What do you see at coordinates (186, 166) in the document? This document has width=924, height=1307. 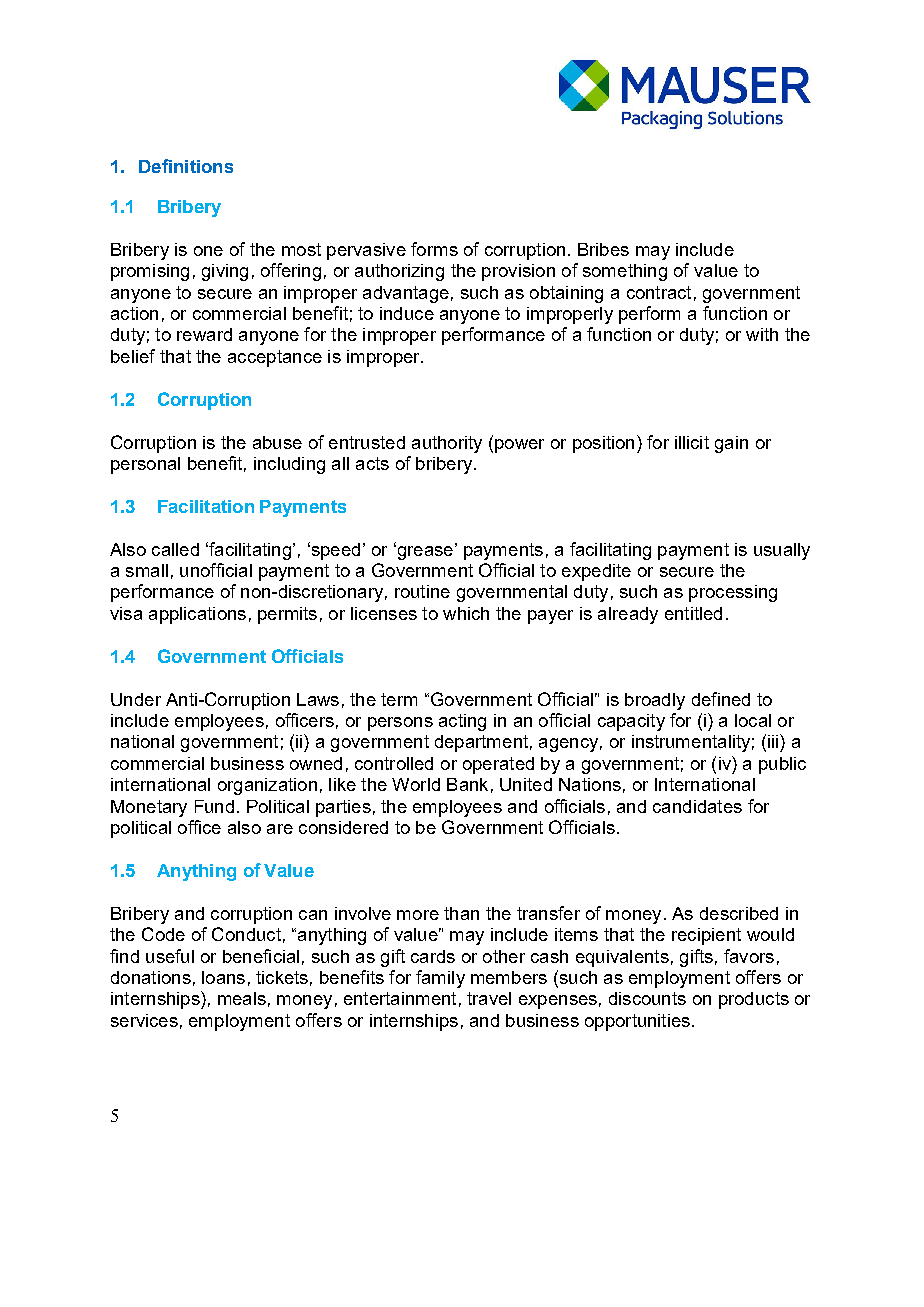 I see `Definitions` at bounding box center [186, 166].
